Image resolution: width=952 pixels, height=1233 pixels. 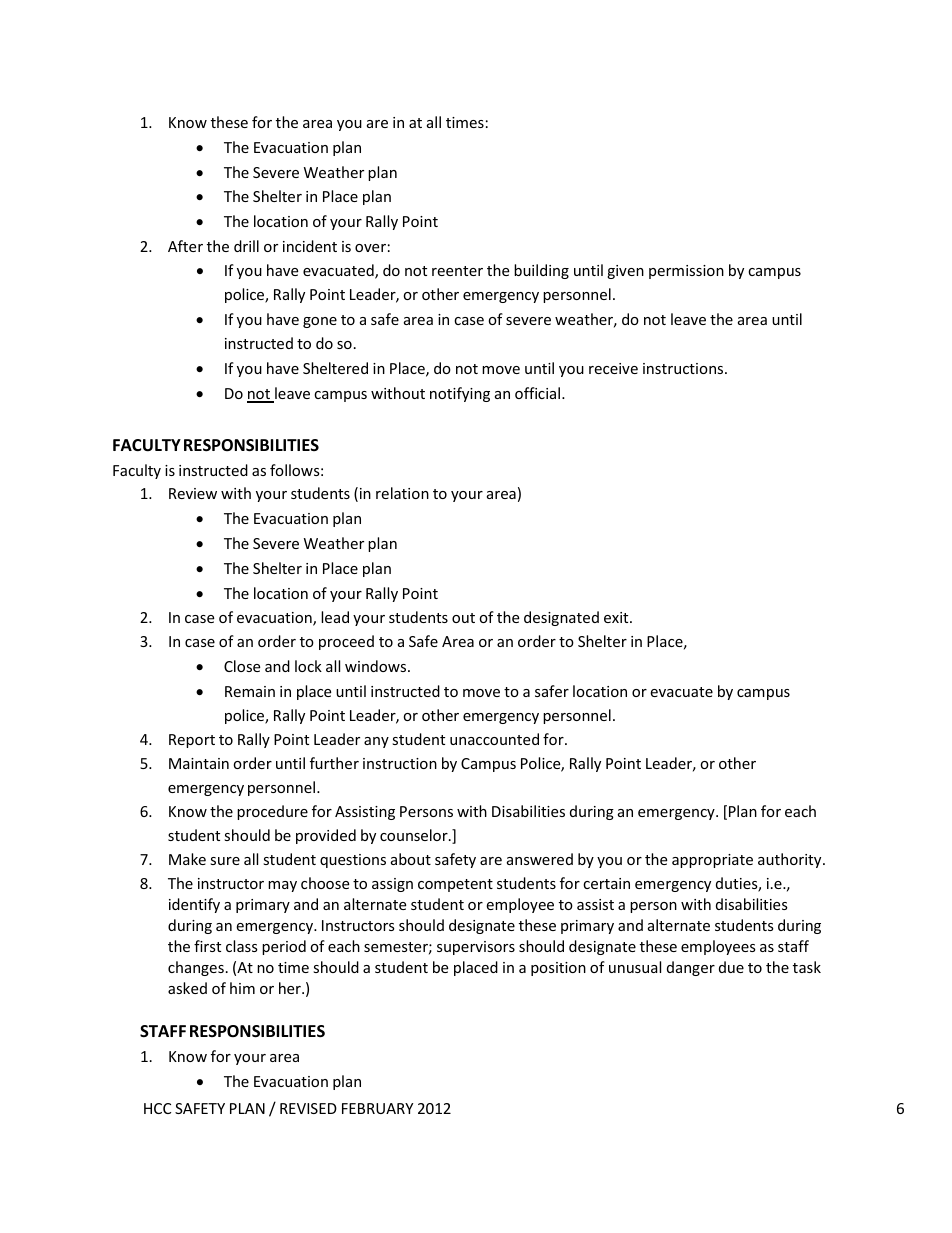 What do you see at coordinates (272, 812) in the page?
I see `procedure` at bounding box center [272, 812].
